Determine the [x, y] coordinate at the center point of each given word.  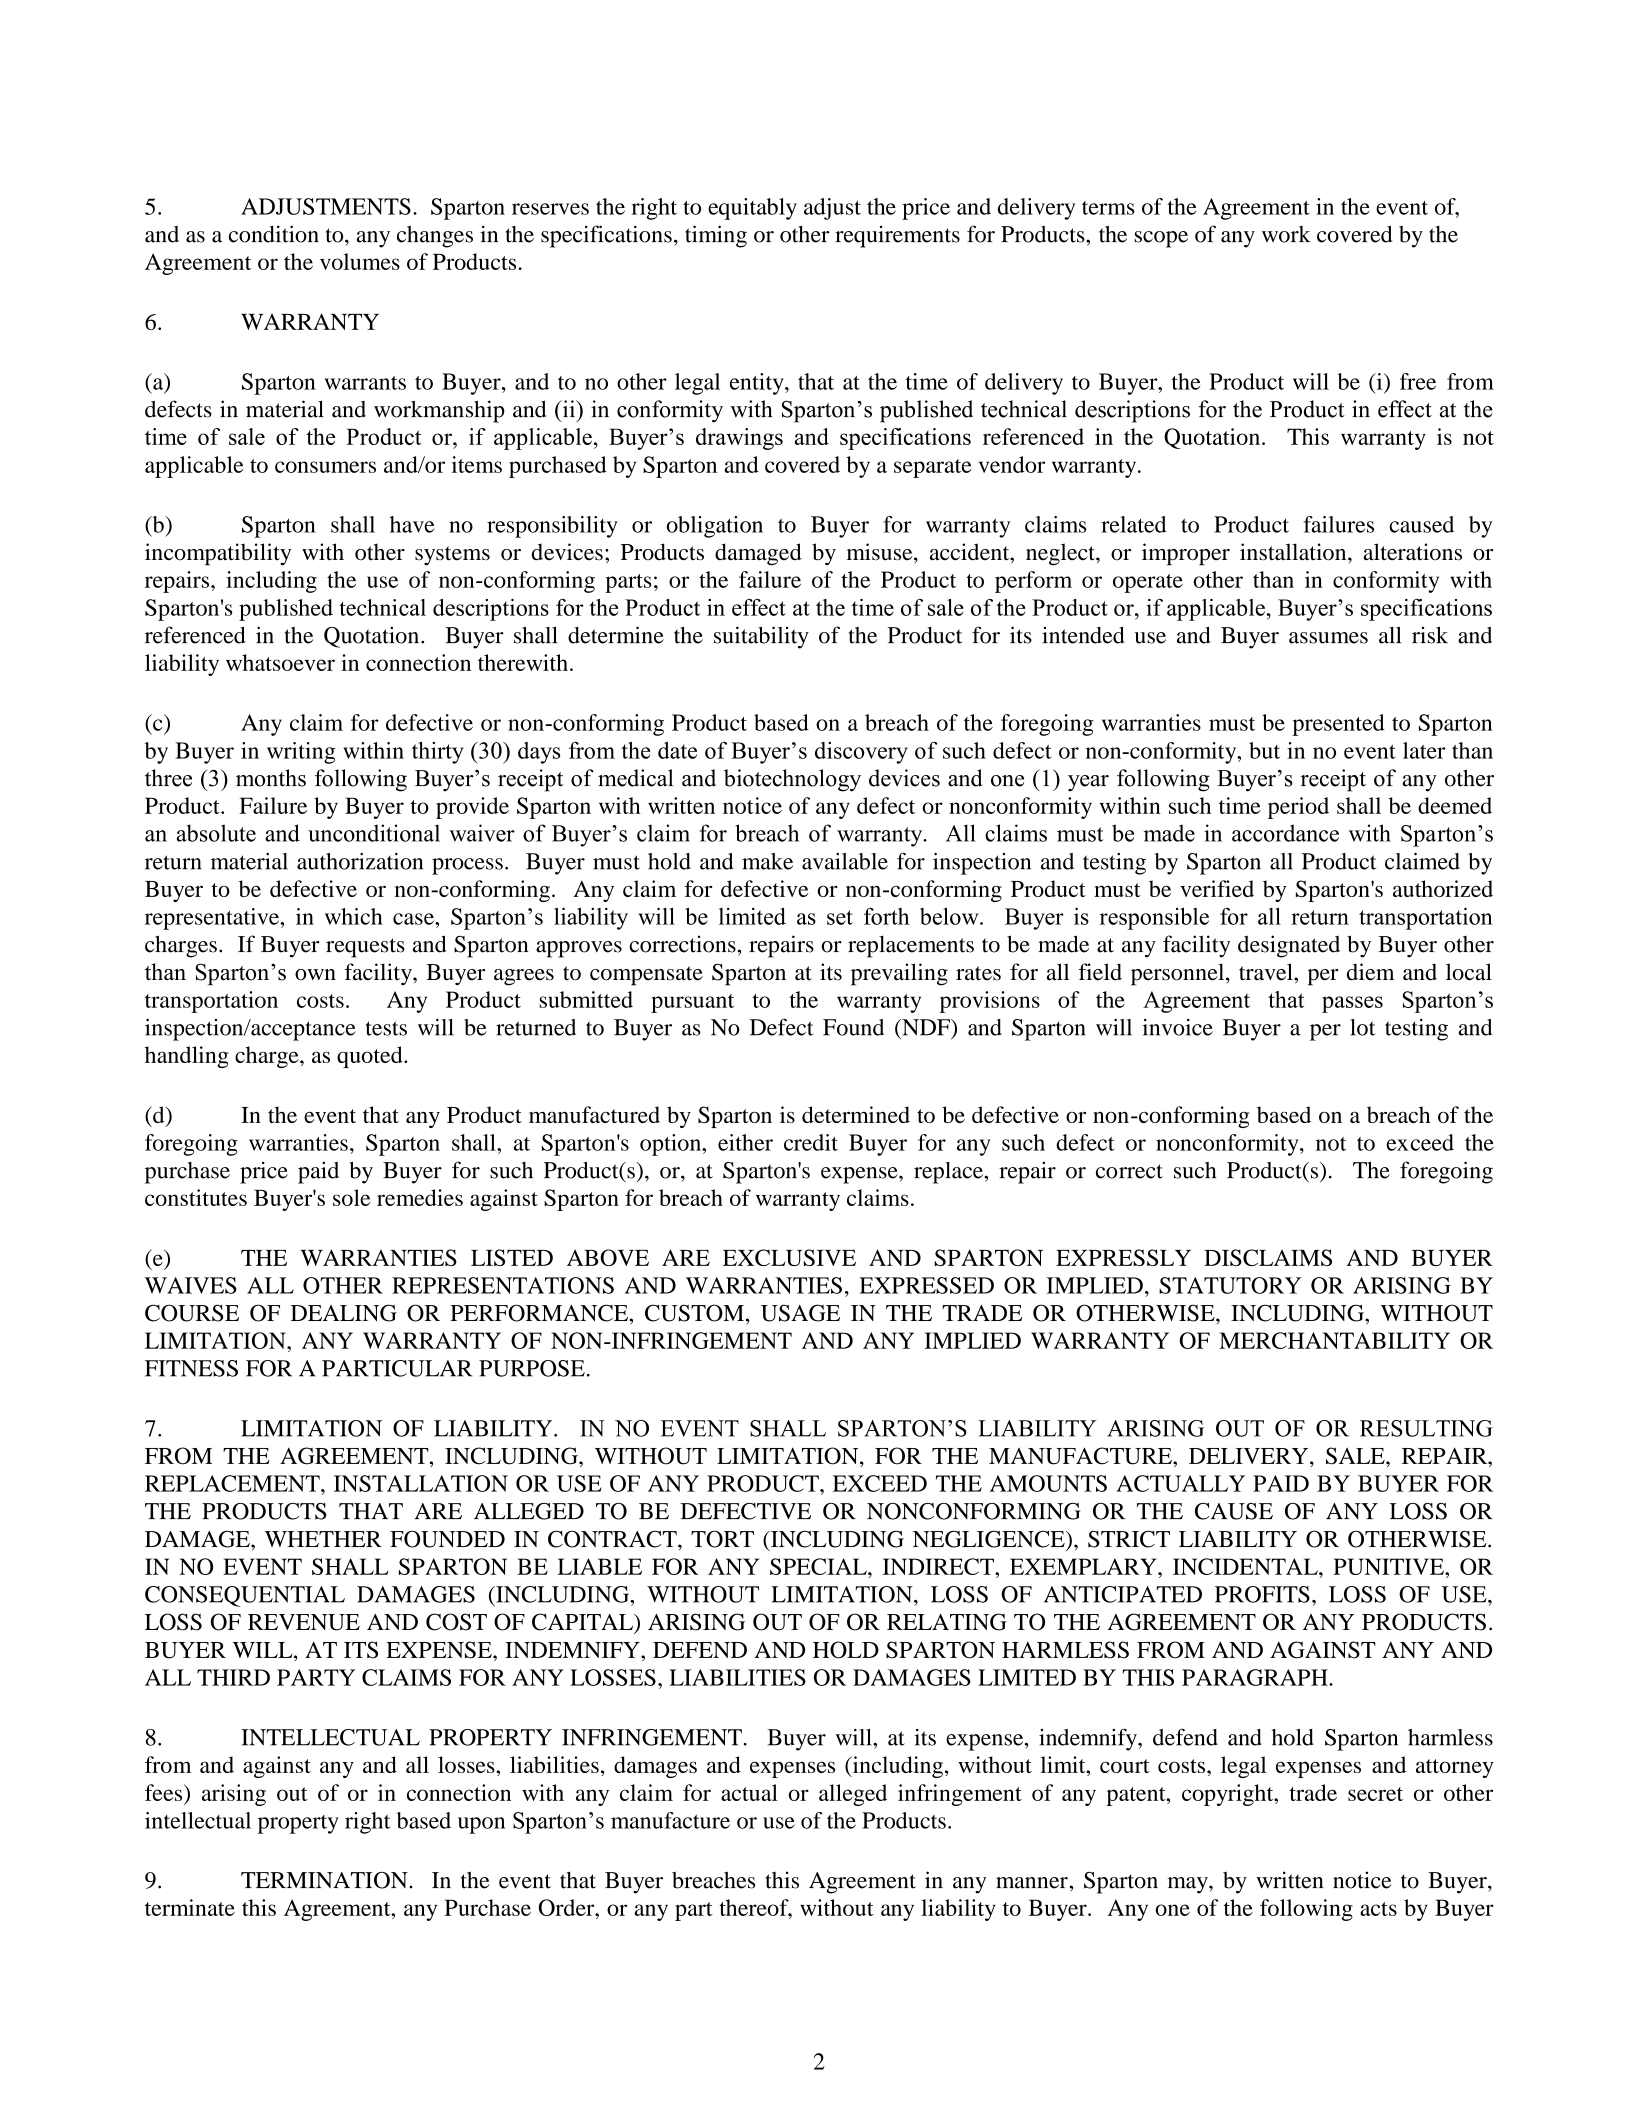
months [271, 778]
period [1298, 808]
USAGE [800, 1313]
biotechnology [792, 780]
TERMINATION [325, 1880]
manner [1032, 1883]
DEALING [344, 1313]
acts [1378, 1909]
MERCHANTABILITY [1334, 1340]
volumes [360, 261]
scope [1161, 239]
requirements [897, 237]
